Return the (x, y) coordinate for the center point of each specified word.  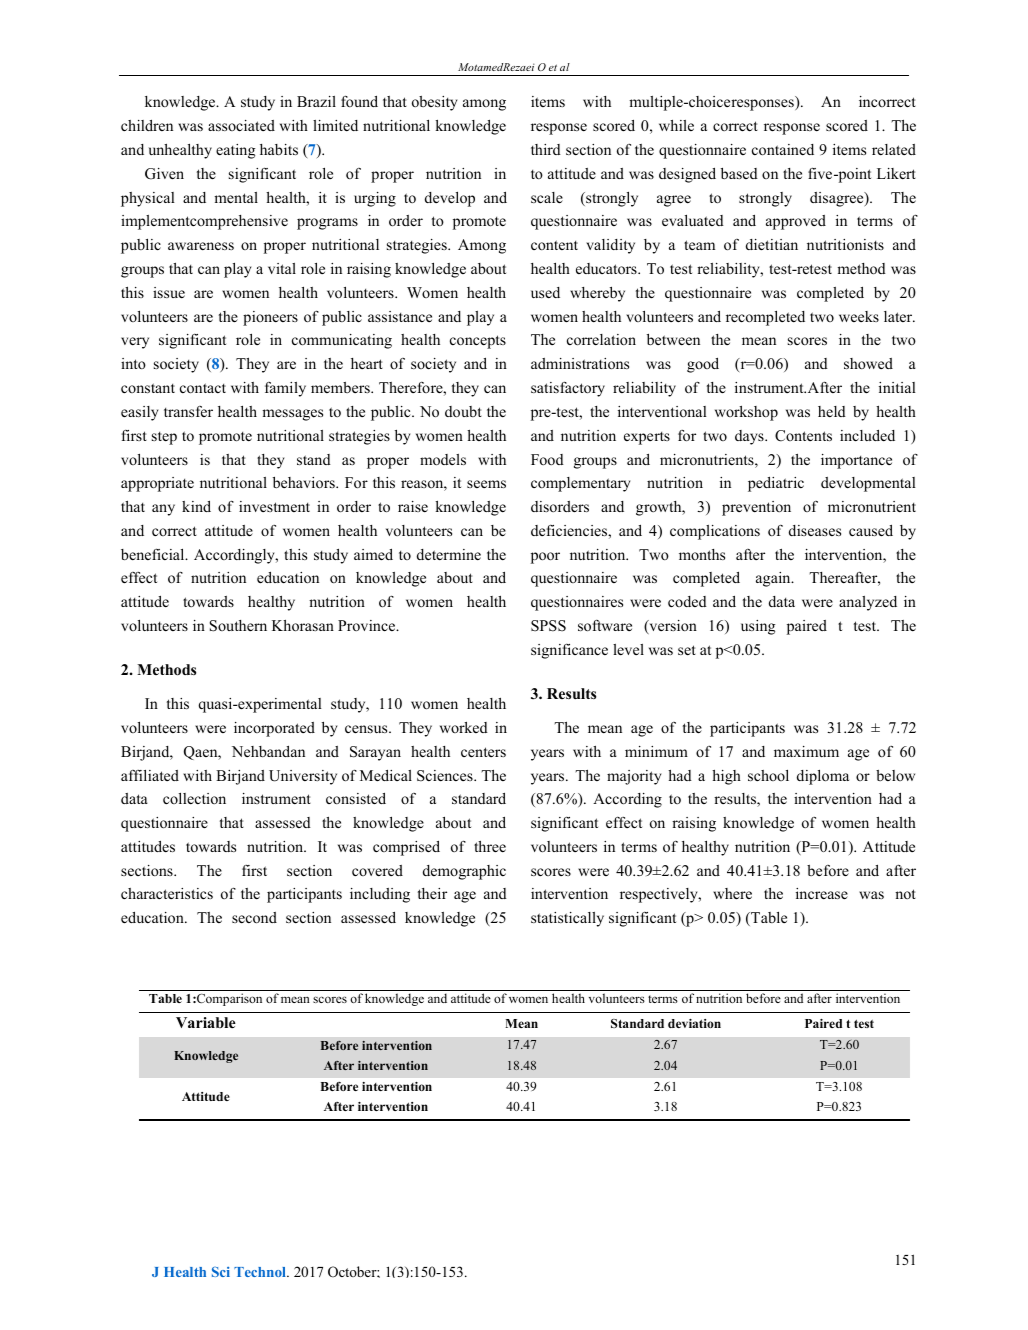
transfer (188, 411)
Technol (261, 1272)
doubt (463, 411)
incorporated (274, 729)
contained (783, 149)
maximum (806, 751)
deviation (694, 1023)
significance (569, 651)
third (546, 149)
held (832, 411)
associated (241, 125)
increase (822, 893)
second (254, 917)
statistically (567, 919)
